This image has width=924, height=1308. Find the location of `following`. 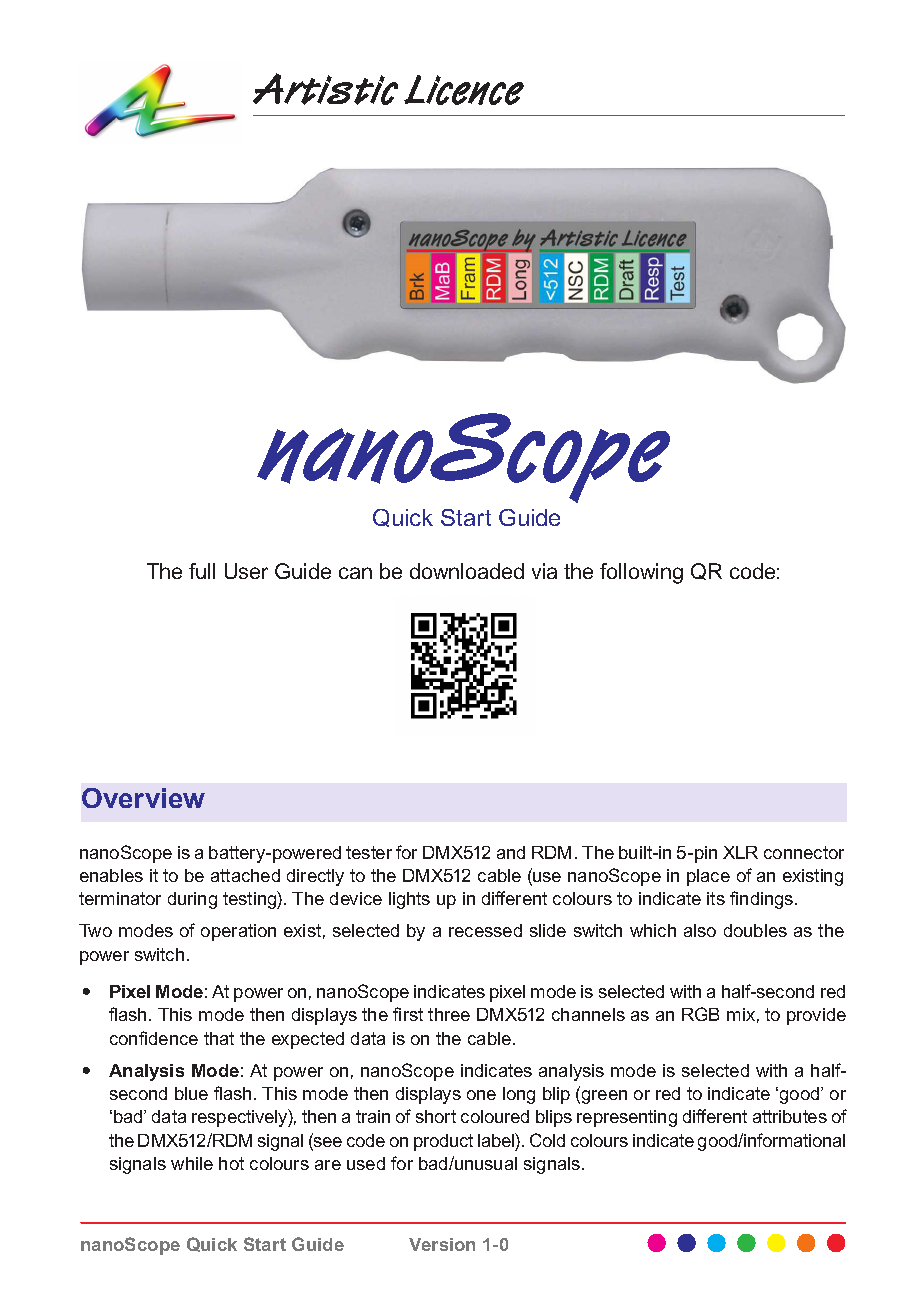

following is located at coordinates (641, 573).
